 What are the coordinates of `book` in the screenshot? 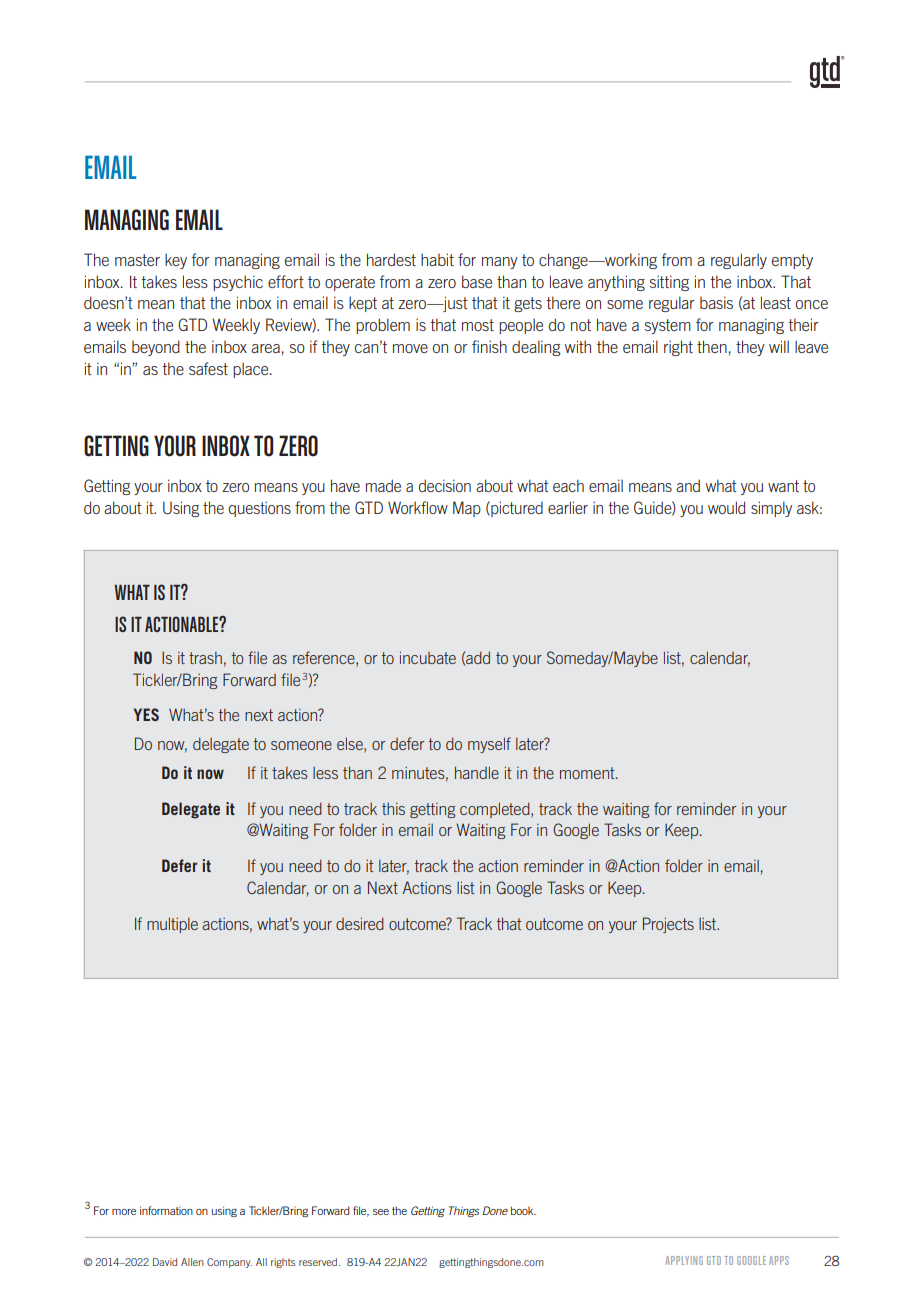 It's located at (523, 1210).
